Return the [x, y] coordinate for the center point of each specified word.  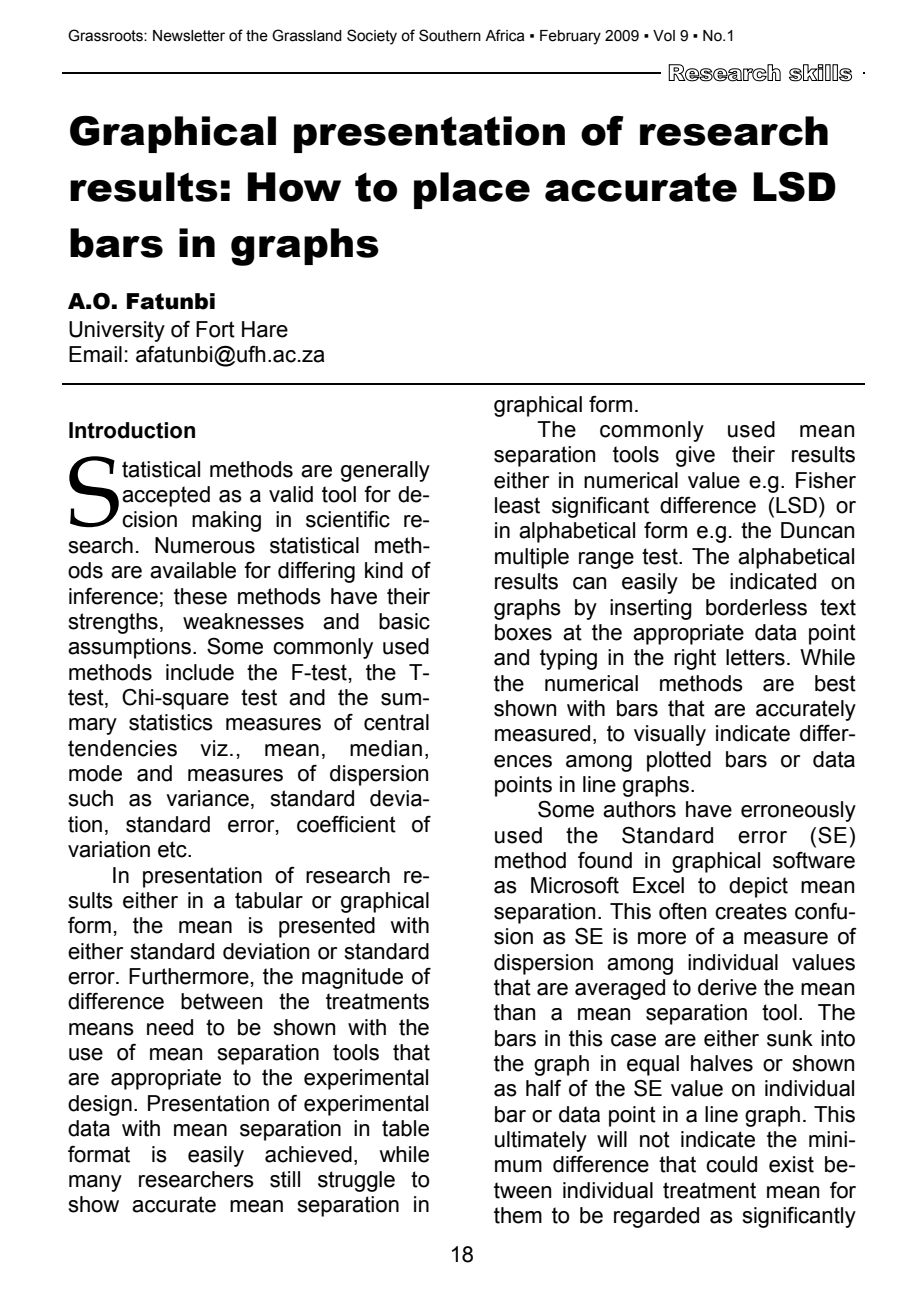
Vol [664, 36]
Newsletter [189, 36]
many [95, 1183]
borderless [756, 607]
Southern [450, 35]
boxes [523, 632]
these [200, 596]
